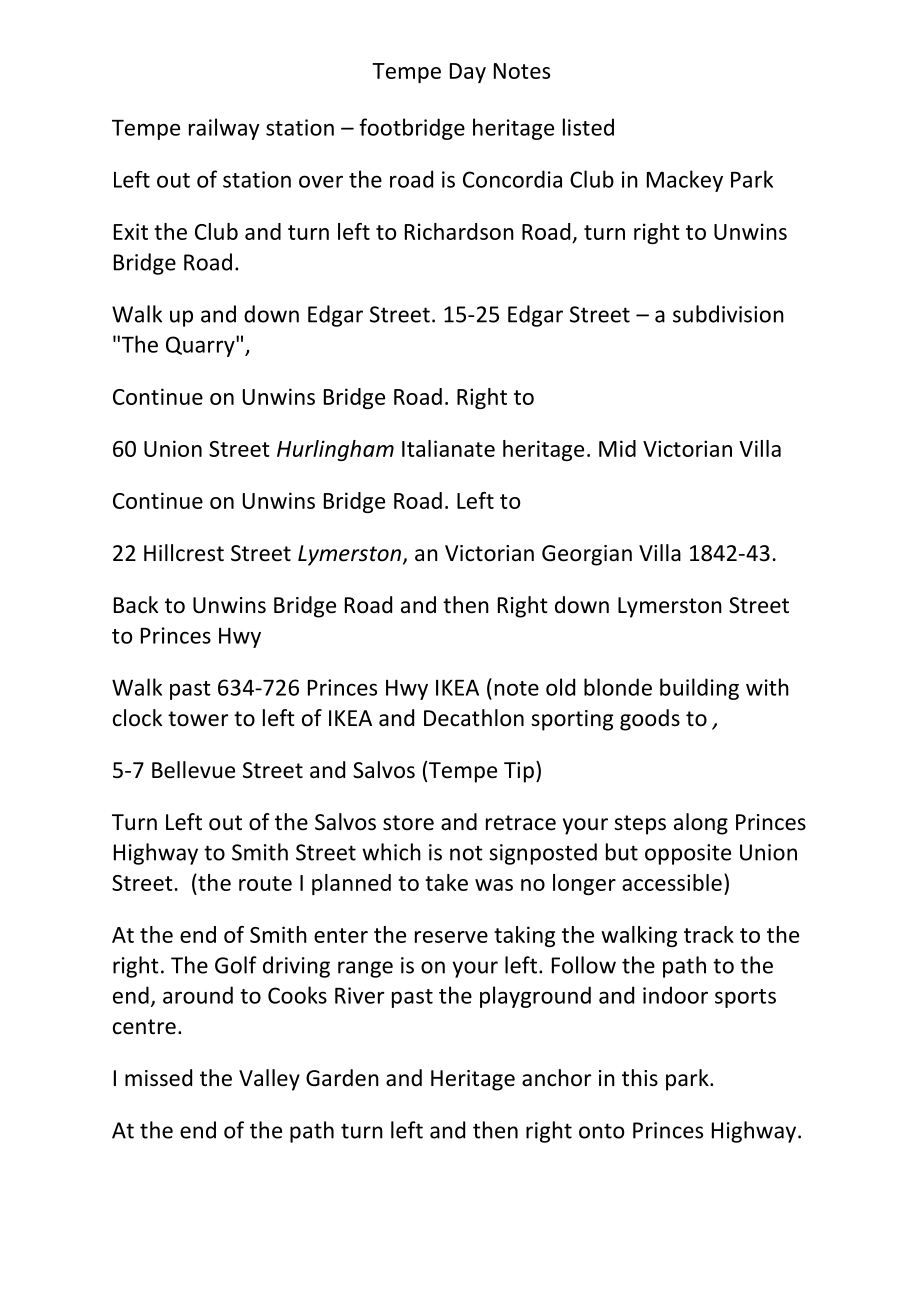 This image has height=1308, width=924. I want to click on Day, so click(468, 73).
